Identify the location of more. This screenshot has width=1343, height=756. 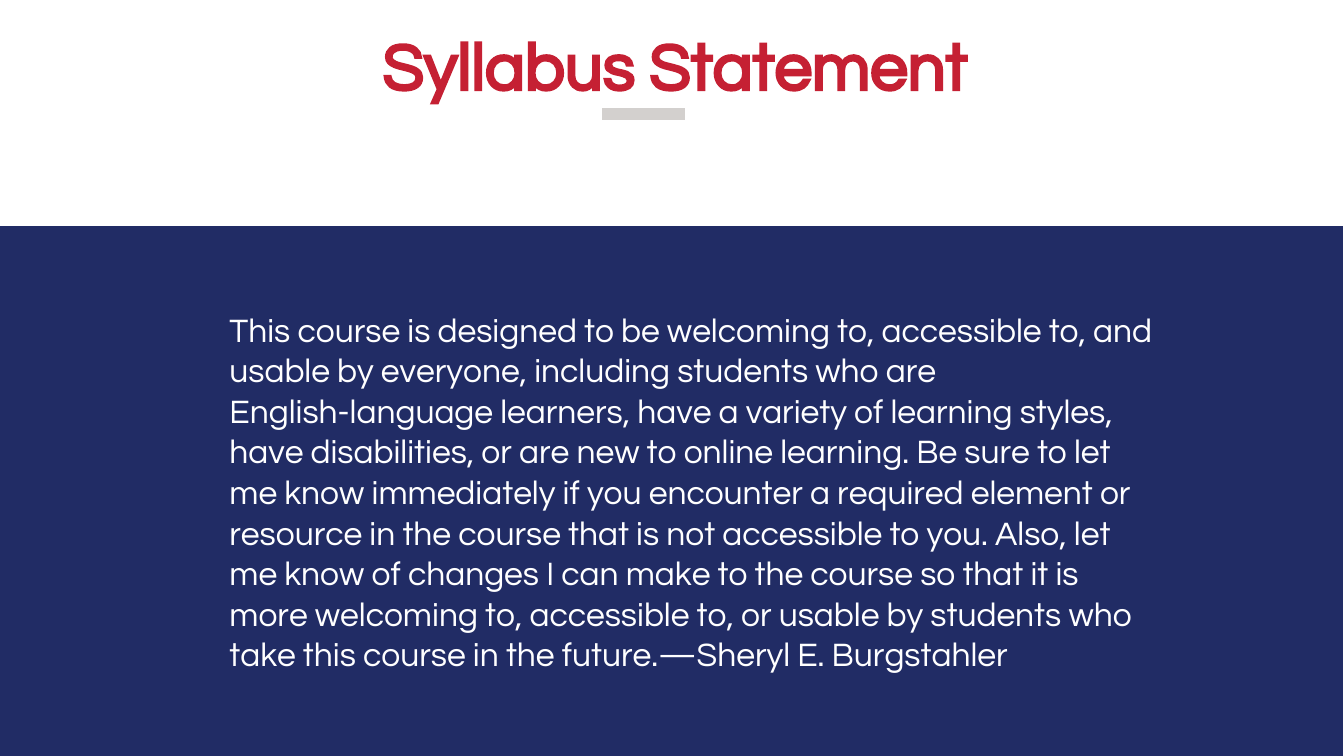
(269, 617).
